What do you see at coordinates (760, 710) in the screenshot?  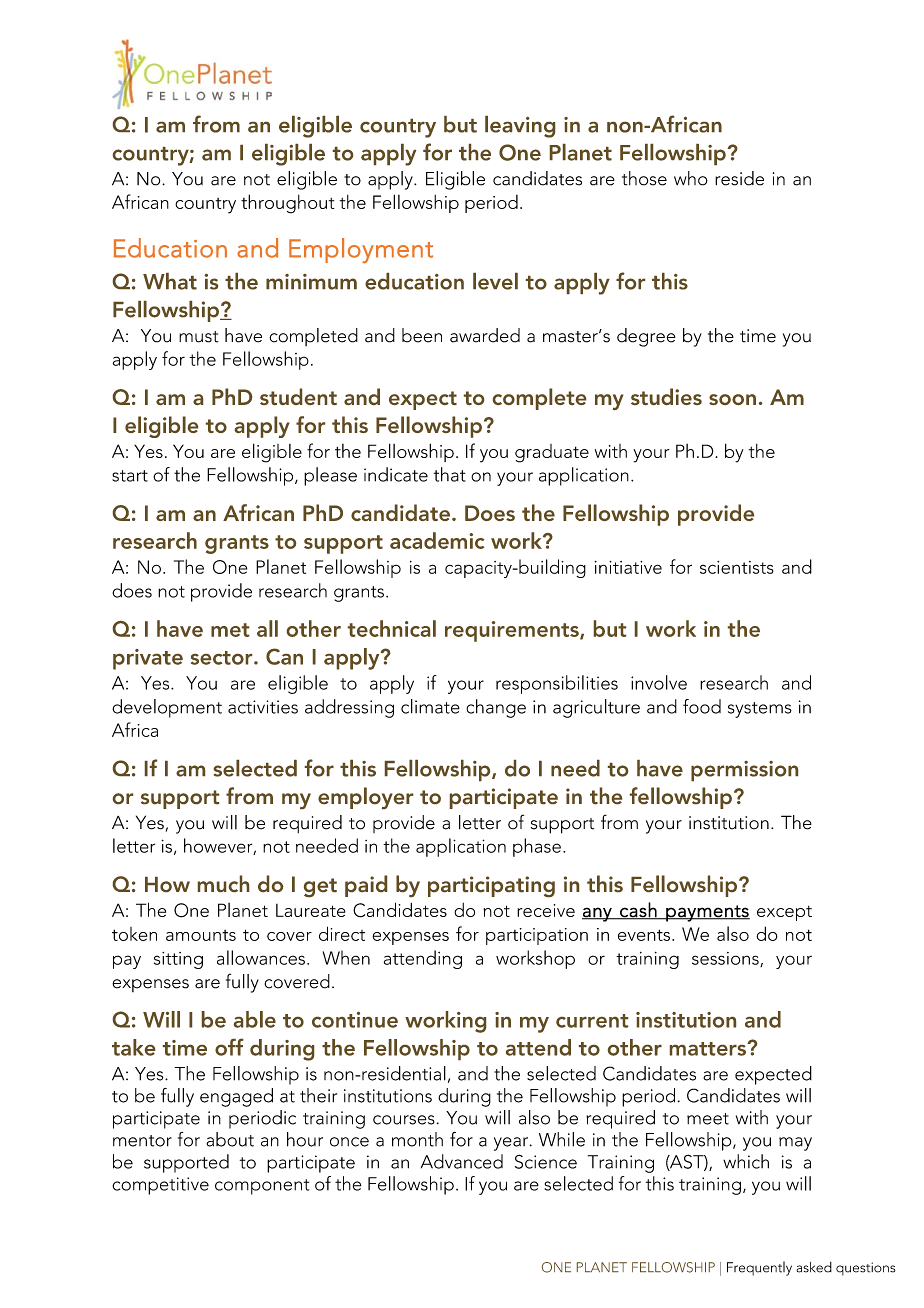 I see `systems` at bounding box center [760, 710].
